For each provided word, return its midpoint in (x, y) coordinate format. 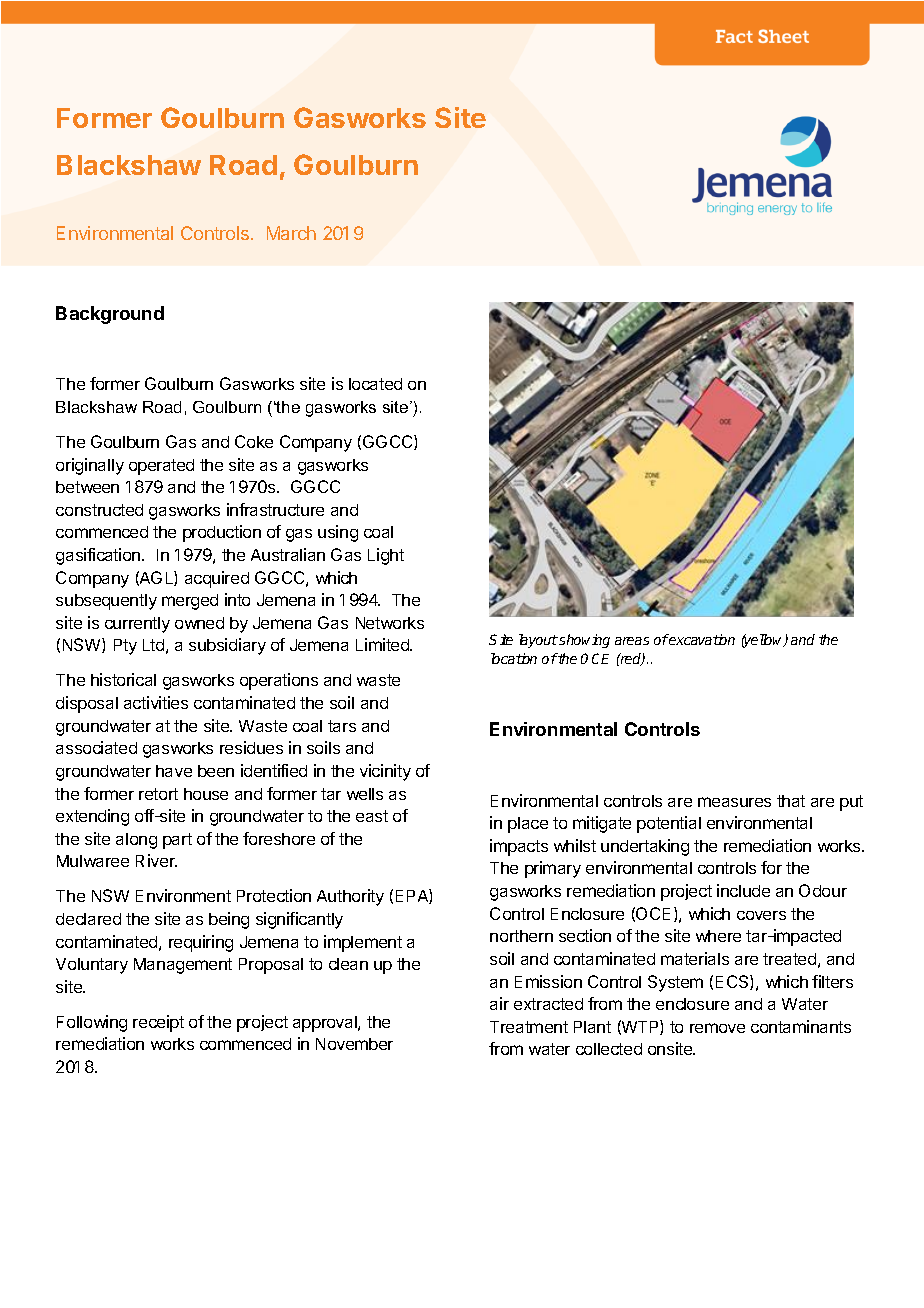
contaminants (801, 1026)
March (291, 233)
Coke (254, 441)
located (375, 384)
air (499, 1003)
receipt (158, 1023)
